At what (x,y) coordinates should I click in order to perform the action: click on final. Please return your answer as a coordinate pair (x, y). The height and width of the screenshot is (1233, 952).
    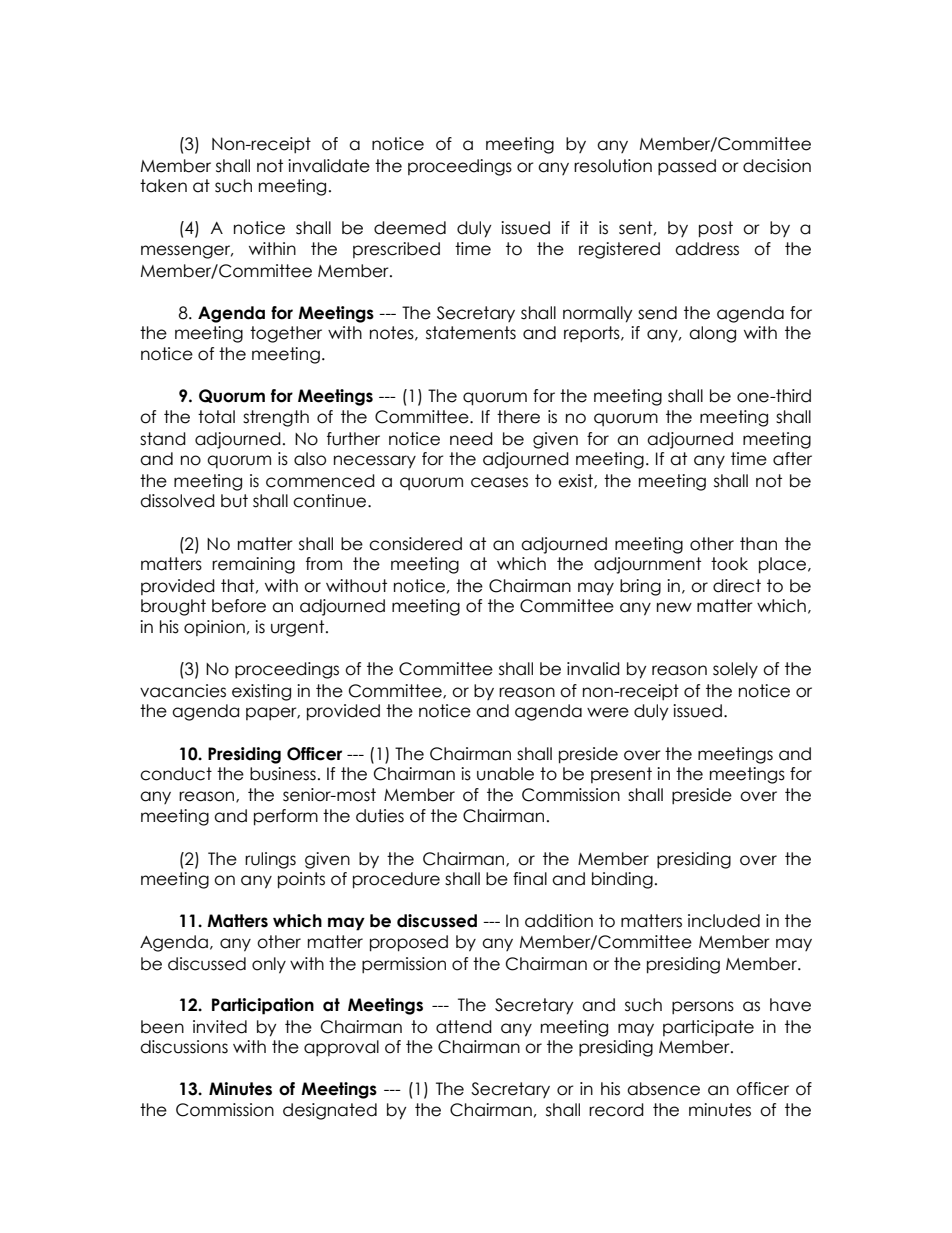
    Looking at the image, I should click on (530, 879).
